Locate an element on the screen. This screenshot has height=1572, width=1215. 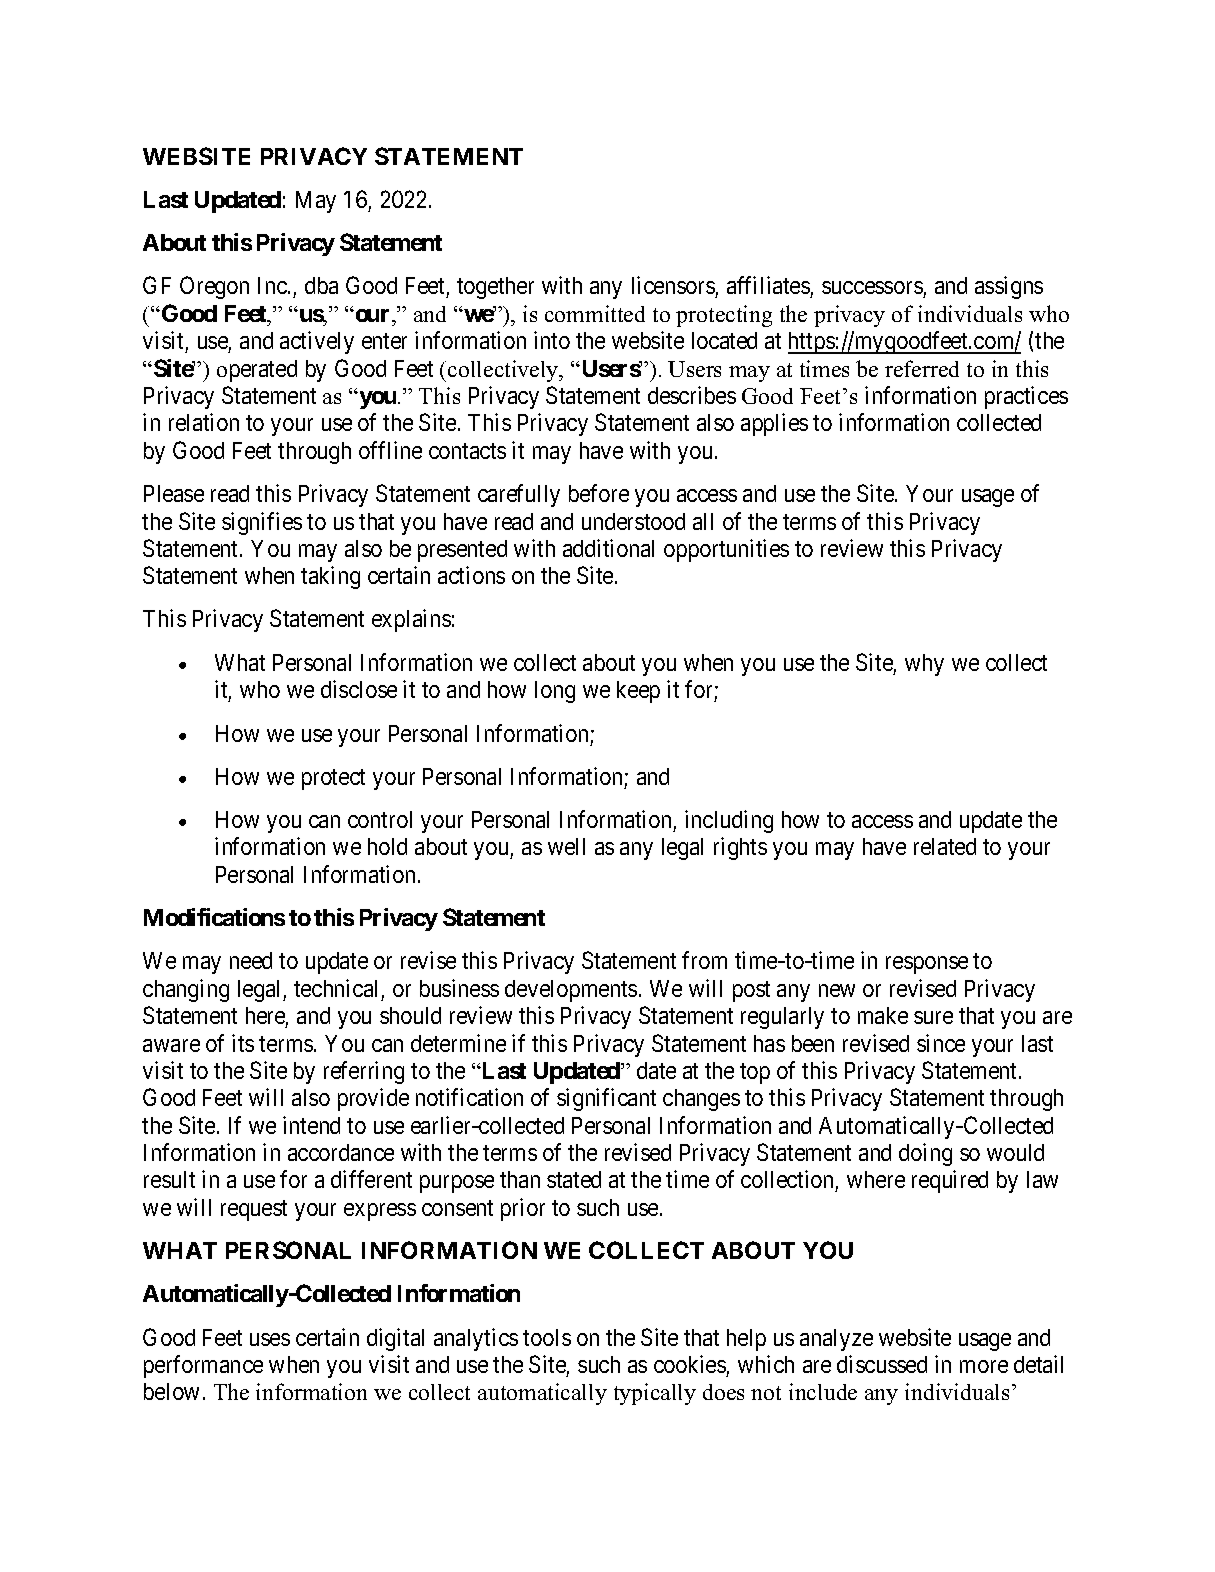
actively is located at coordinates (317, 342).
